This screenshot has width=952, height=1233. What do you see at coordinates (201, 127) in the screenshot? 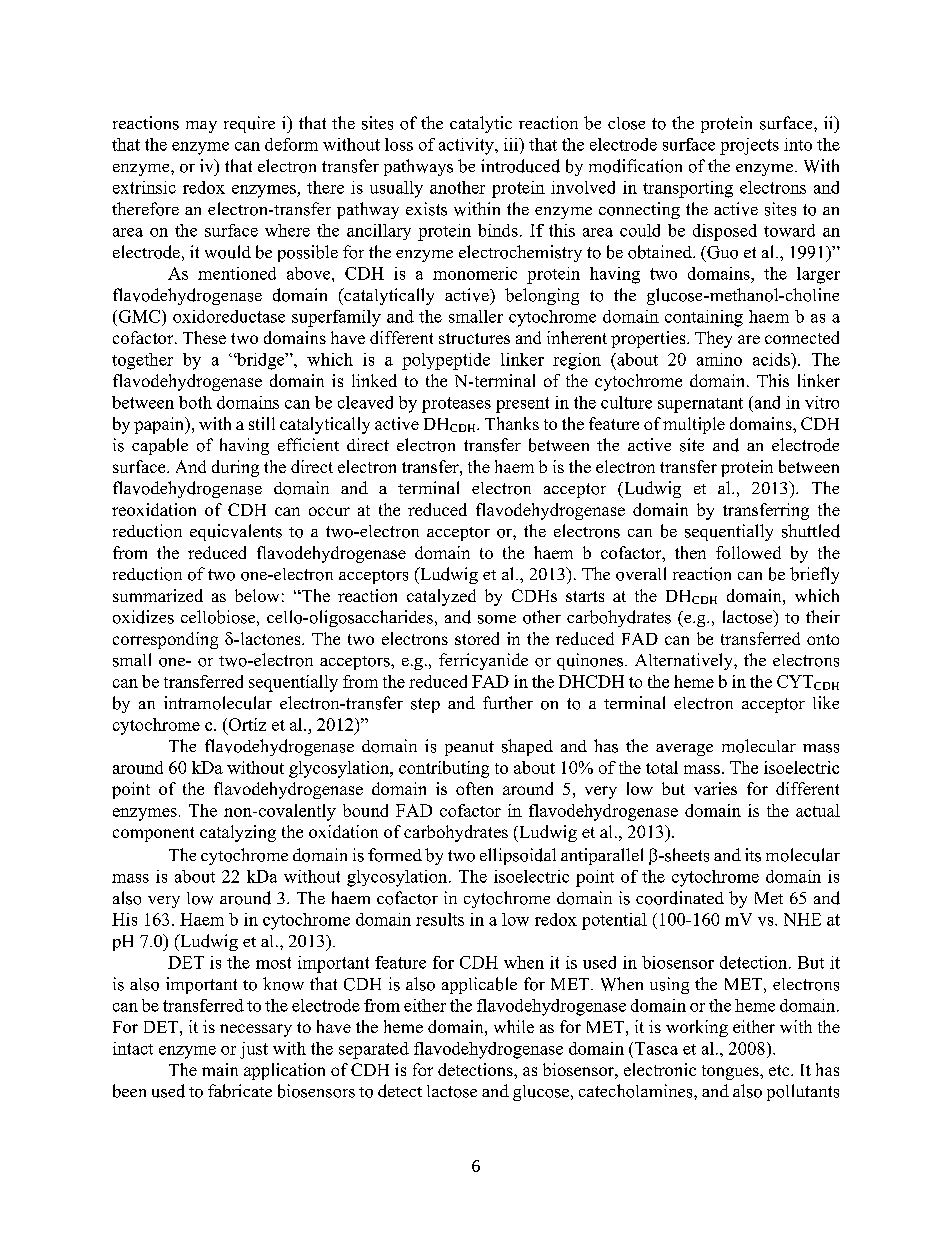
I see `may` at bounding box center [201, 127].
